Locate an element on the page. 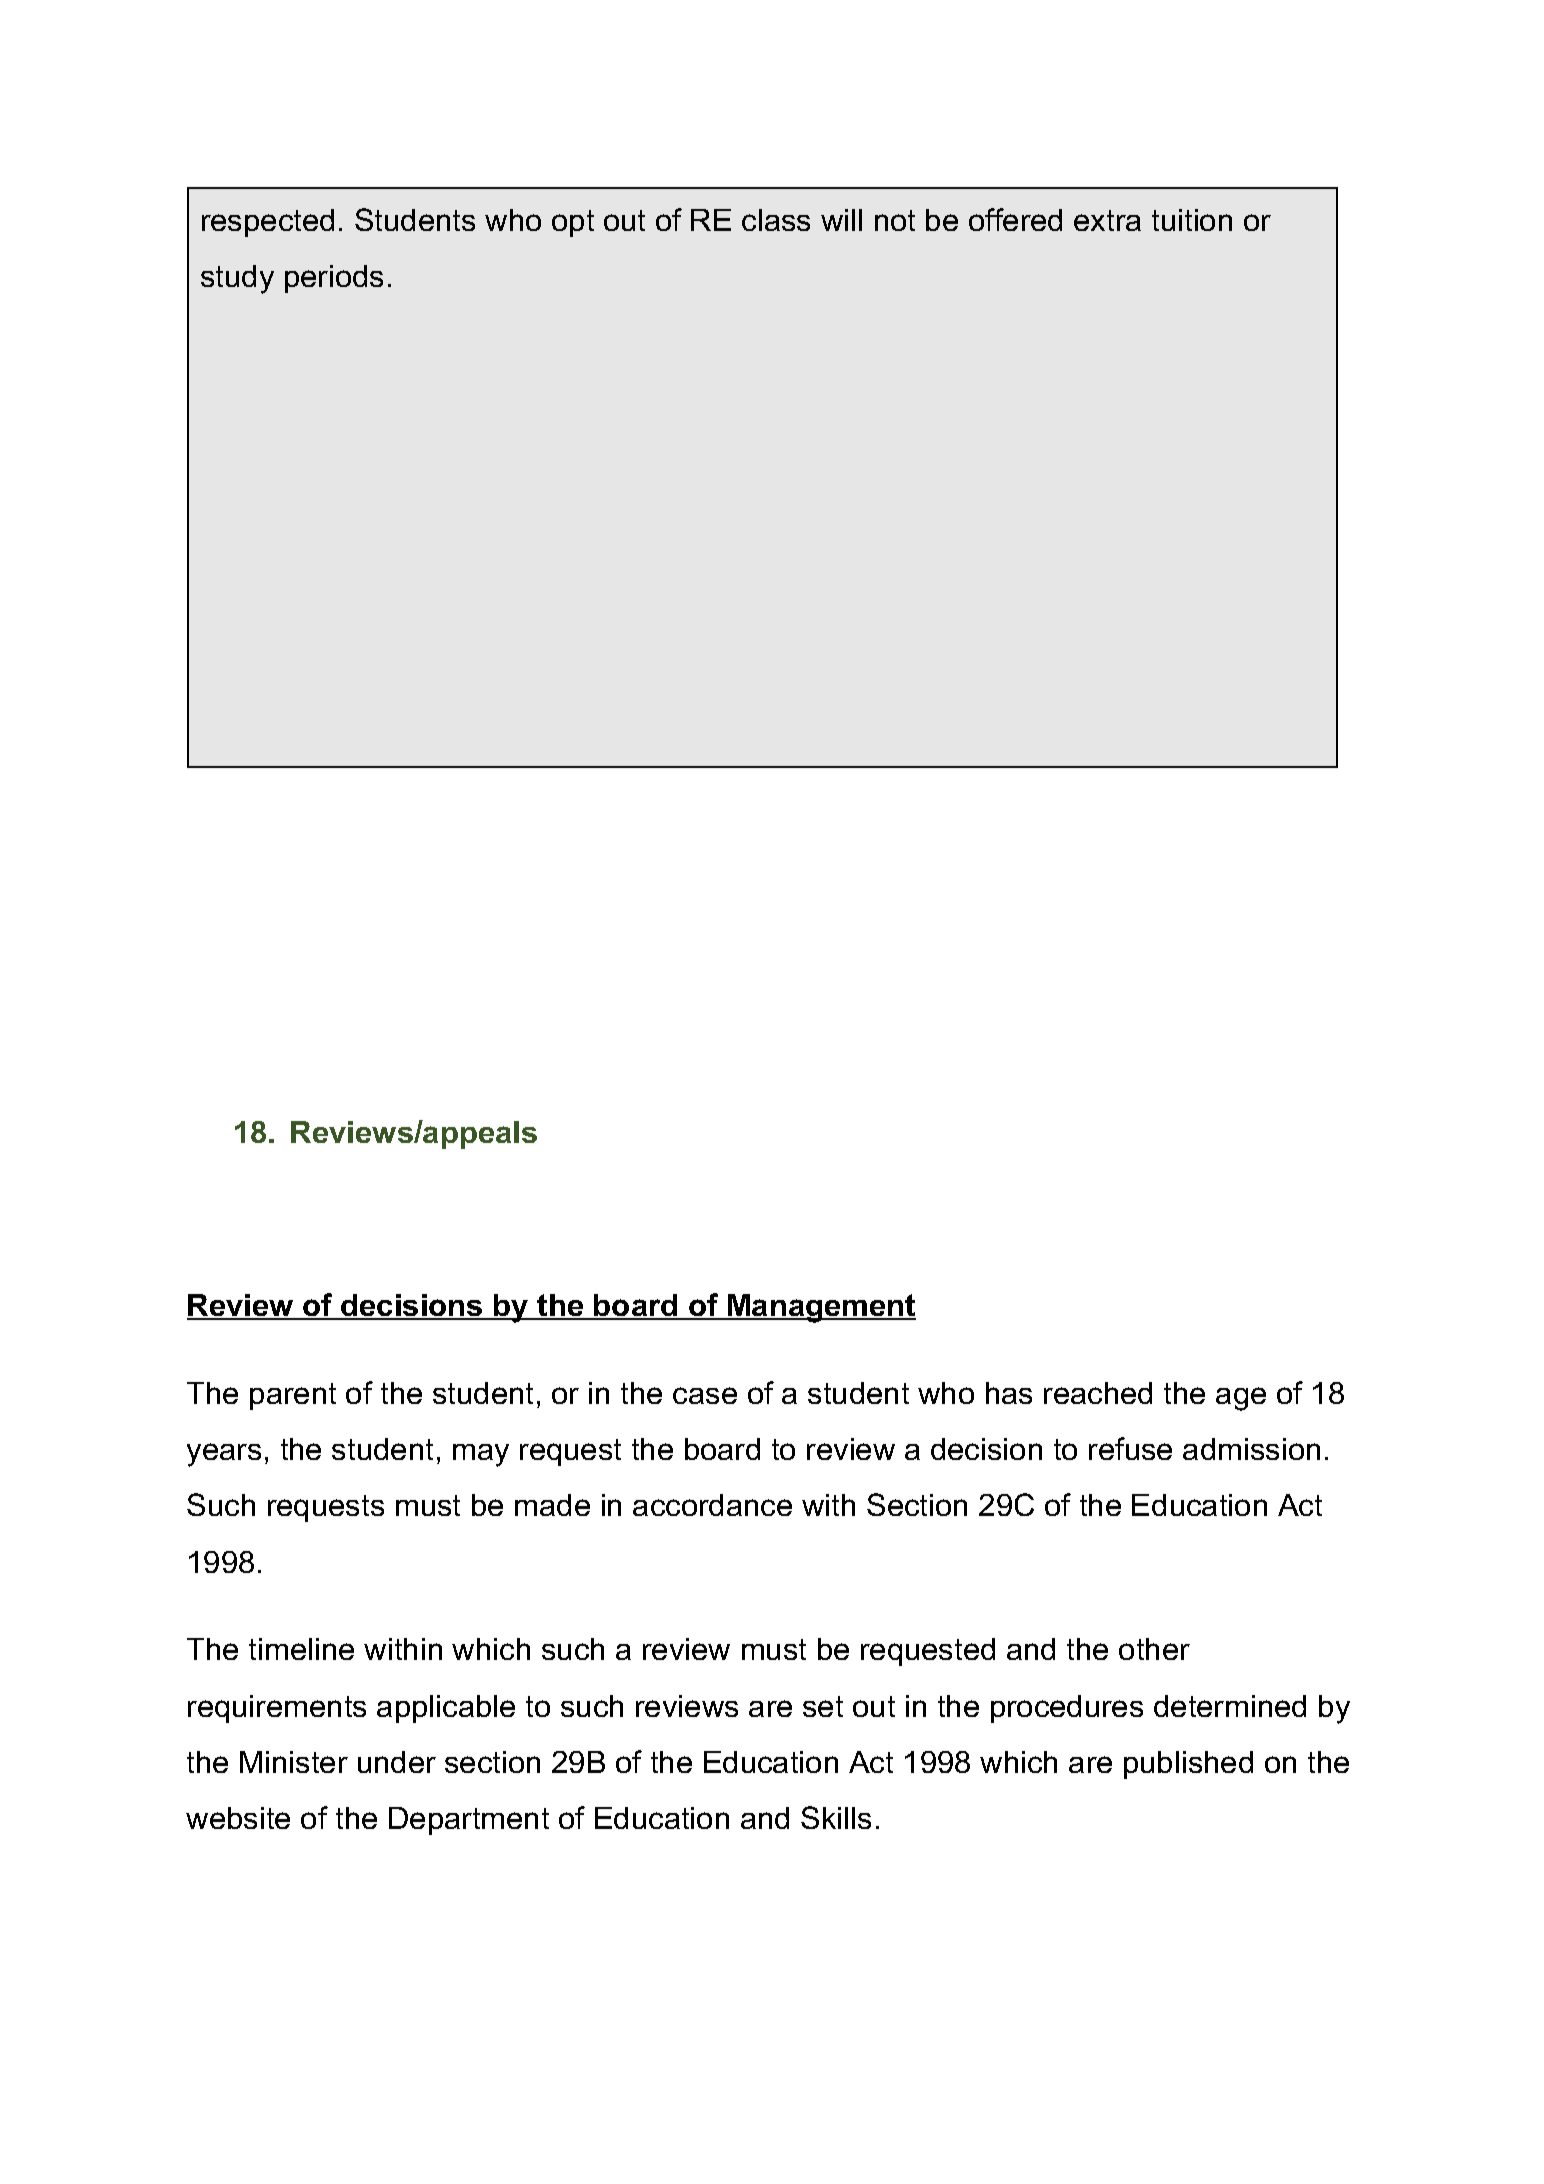 This document has height=2184, width=1544. periods is located at coordinates (334, 279).
